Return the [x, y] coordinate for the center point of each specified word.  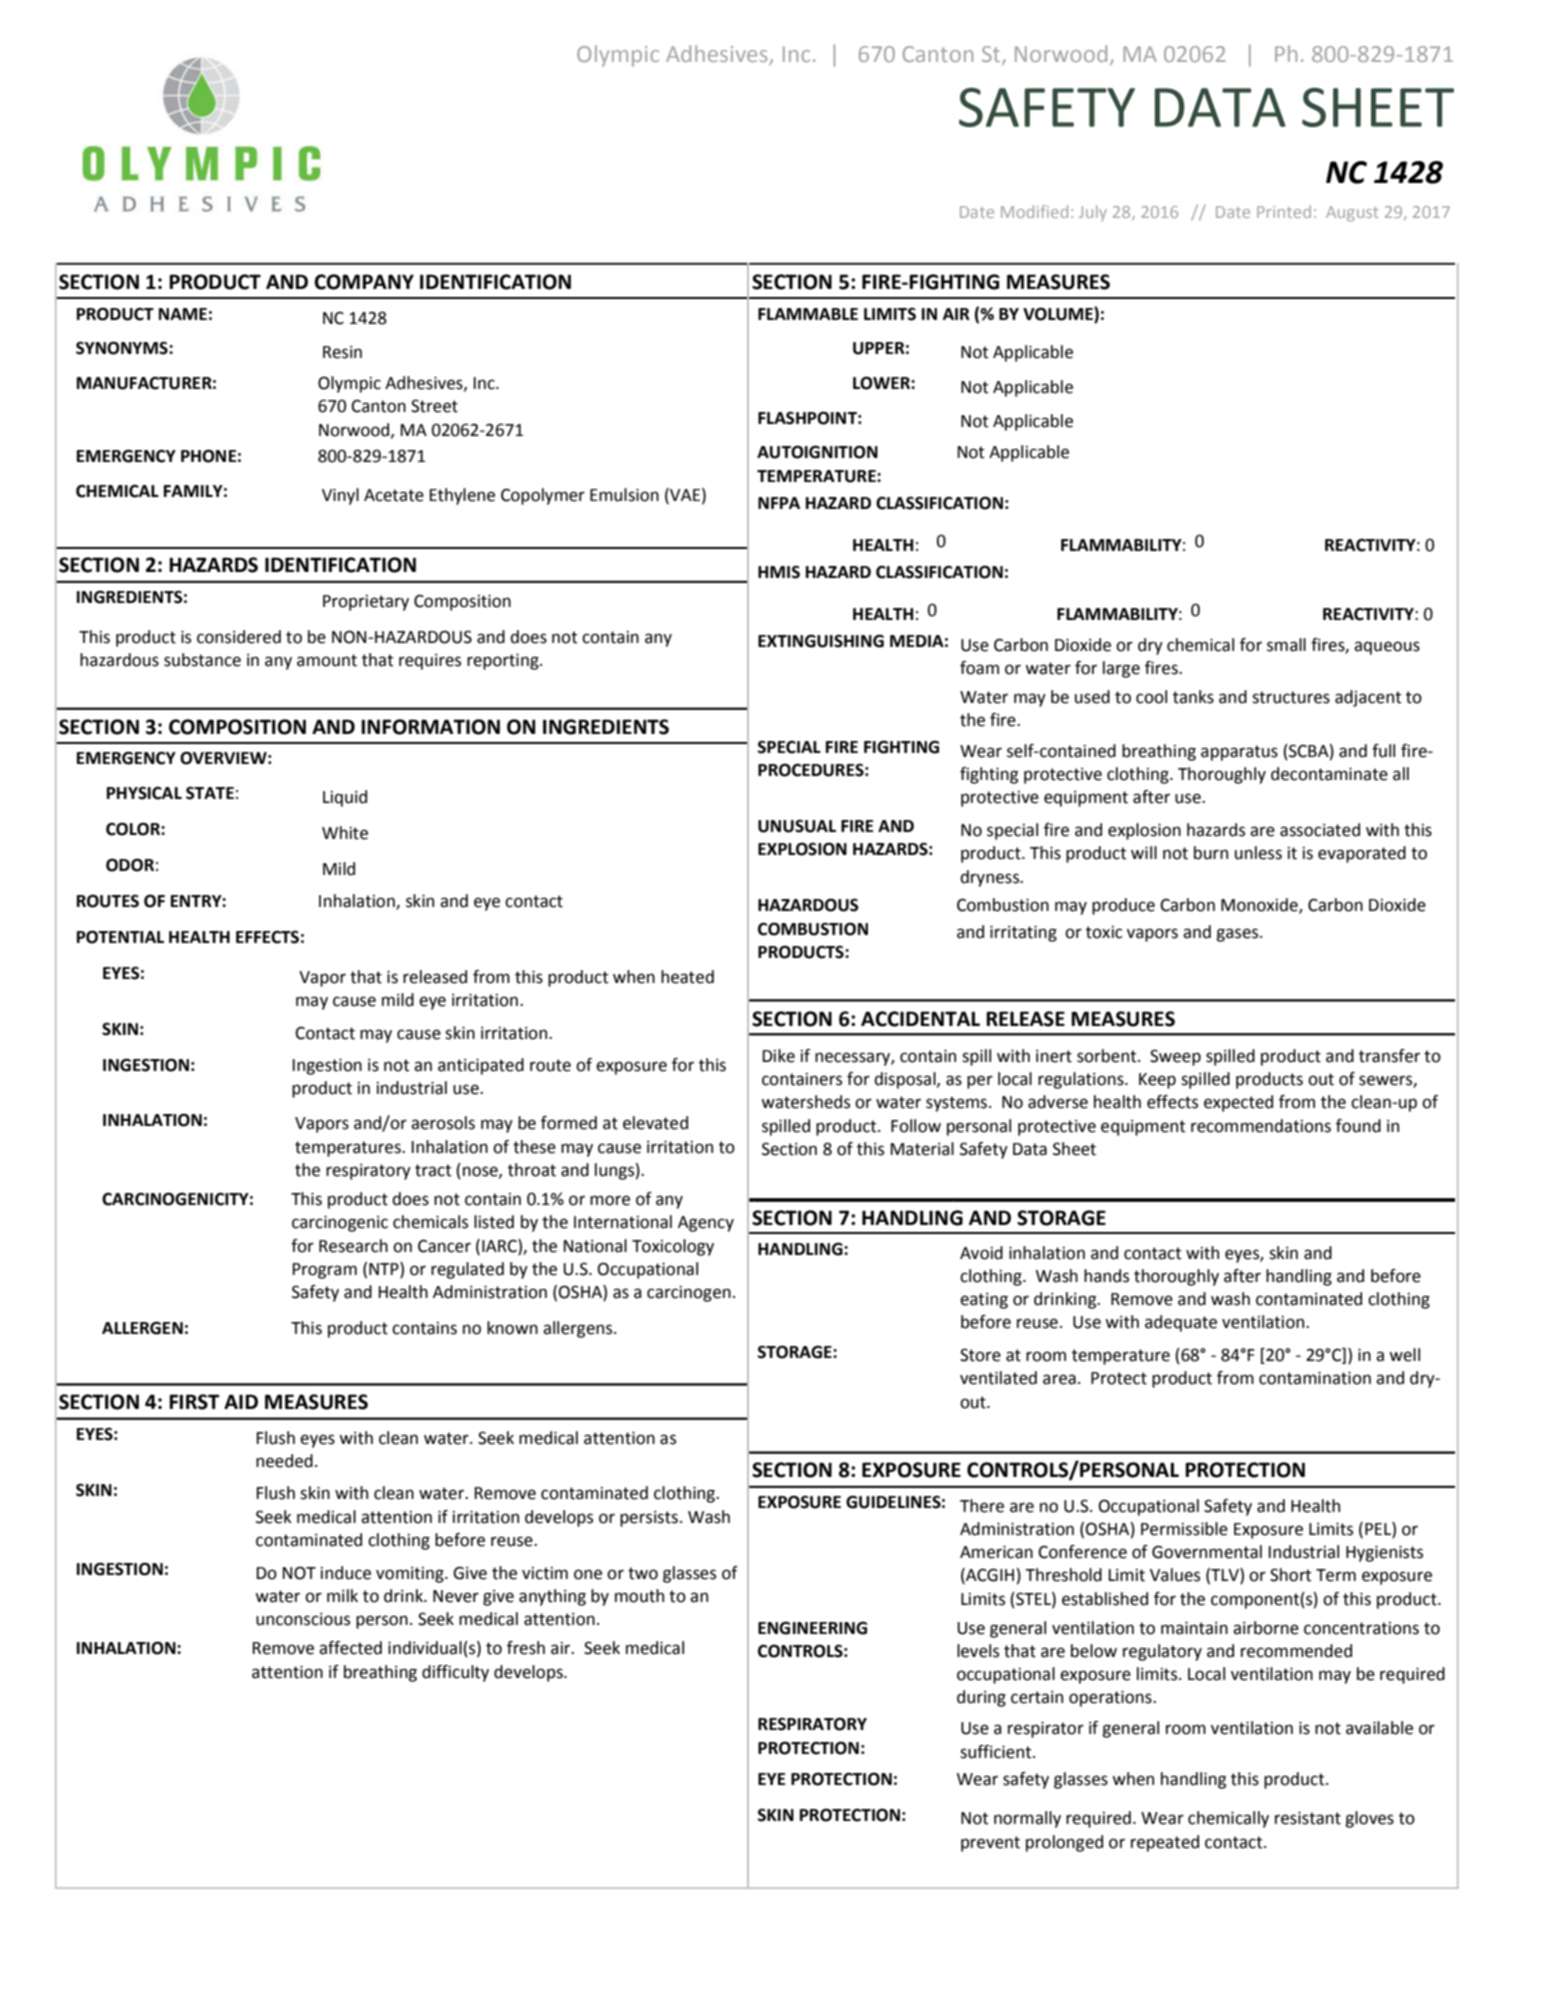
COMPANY [364, 282]
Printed [1284, 211]
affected [350, 1648]
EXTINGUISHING [821, 641]
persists [649, 1519]
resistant [1308, 1818]
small [1286, 645]
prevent [990, 1844]
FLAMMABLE [808, 314]
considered [239, 637]
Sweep [1175, 1057]
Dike [779, 1056]
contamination [1315, 1378]
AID [241, 1401]
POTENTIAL [120, 937]
